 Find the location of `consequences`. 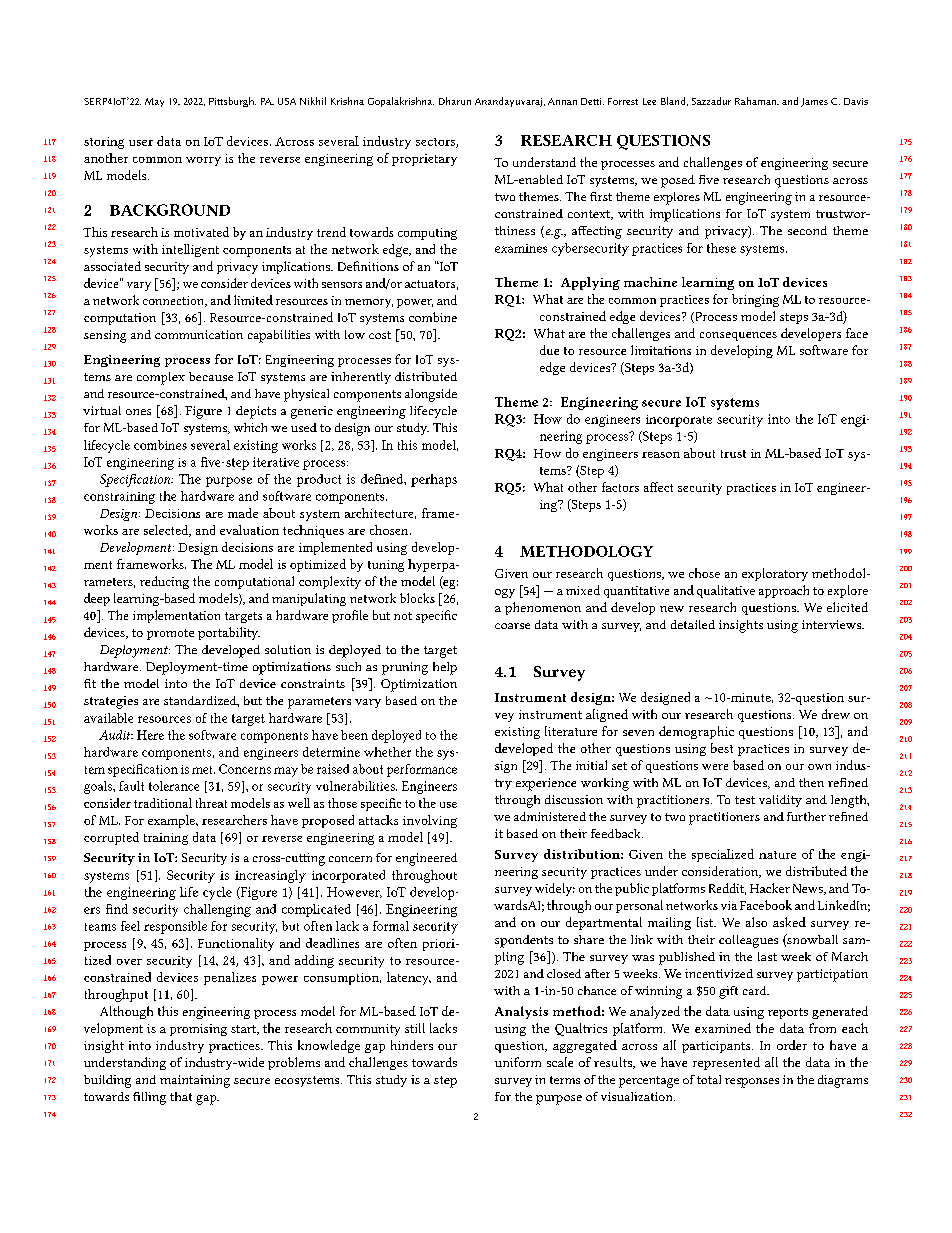

consequences is located at coordinates (738, 336).
